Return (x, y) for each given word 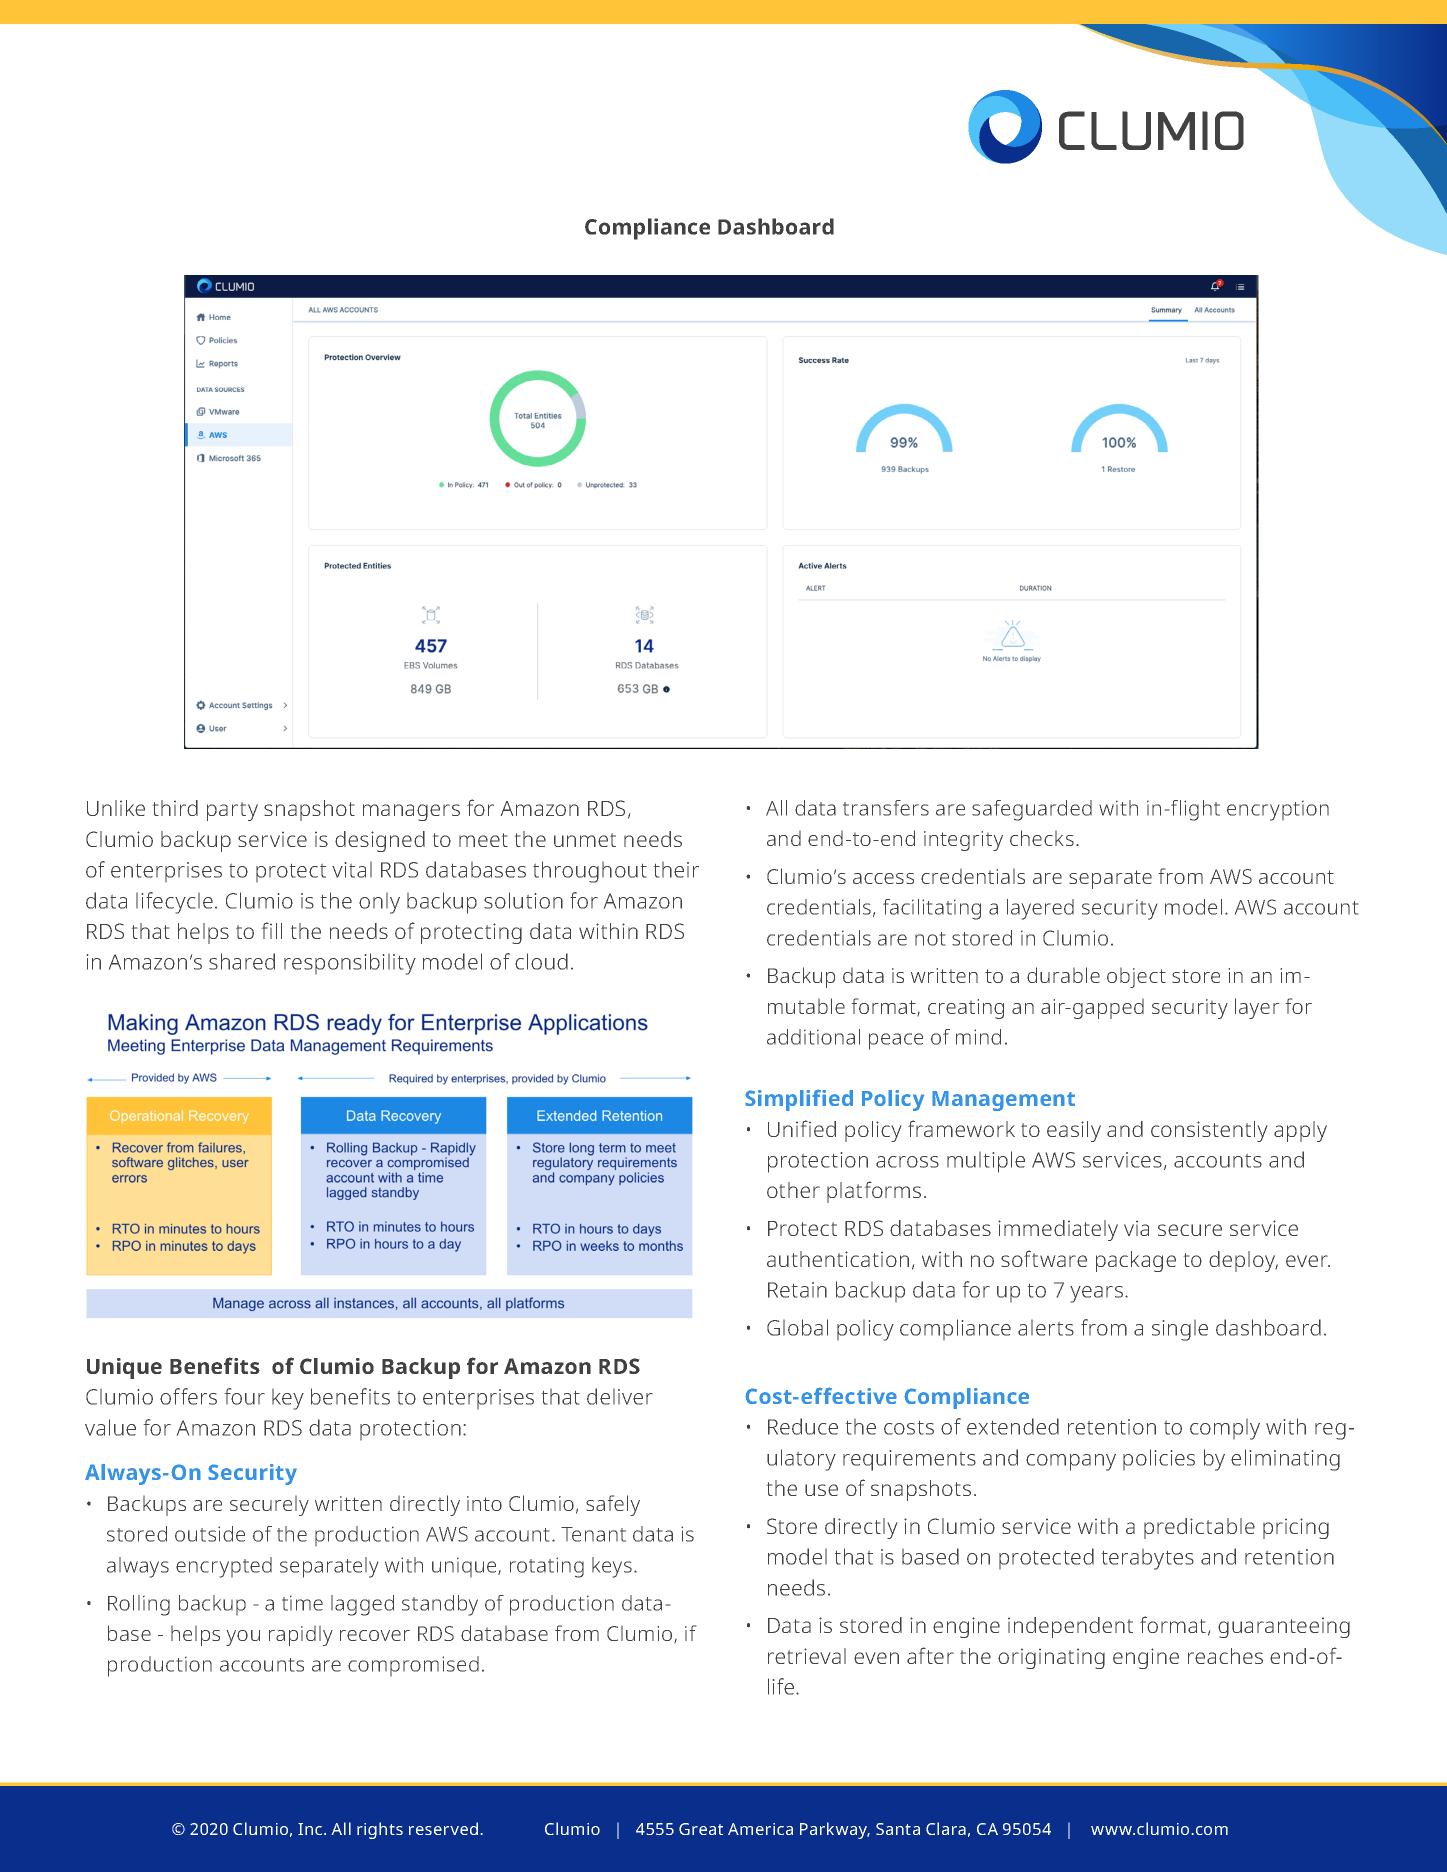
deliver (620, 1396)
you (243, 1638)
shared (242, 961)
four (245, 1396)
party (232, 811)
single (1180, 1330)
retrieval (807, 1656)
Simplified (799, 1100)
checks (1042, 838)
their (676, 870)
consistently (1209, 1131)
